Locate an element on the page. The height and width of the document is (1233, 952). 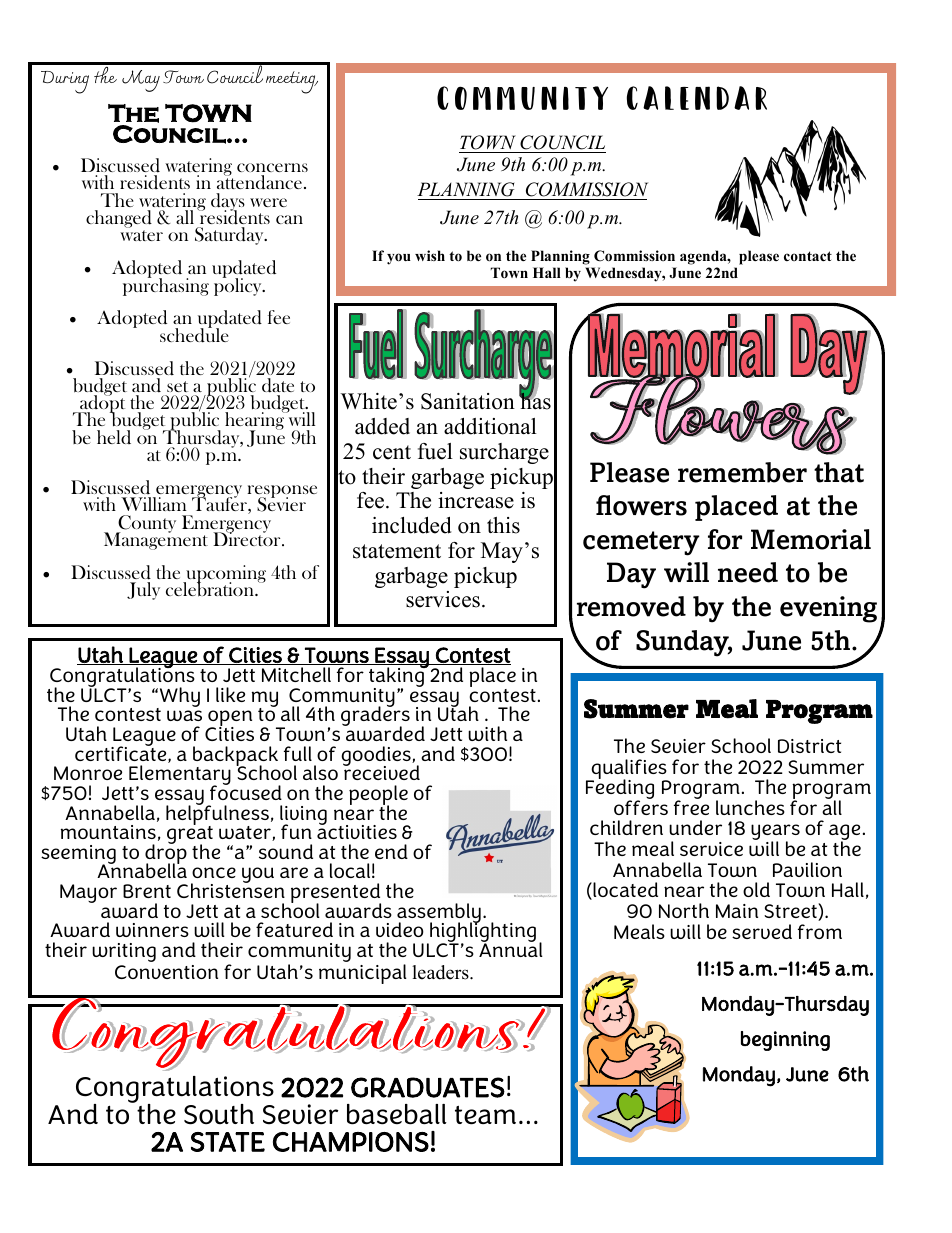
Memorial is located at coordinates (811, 539).
